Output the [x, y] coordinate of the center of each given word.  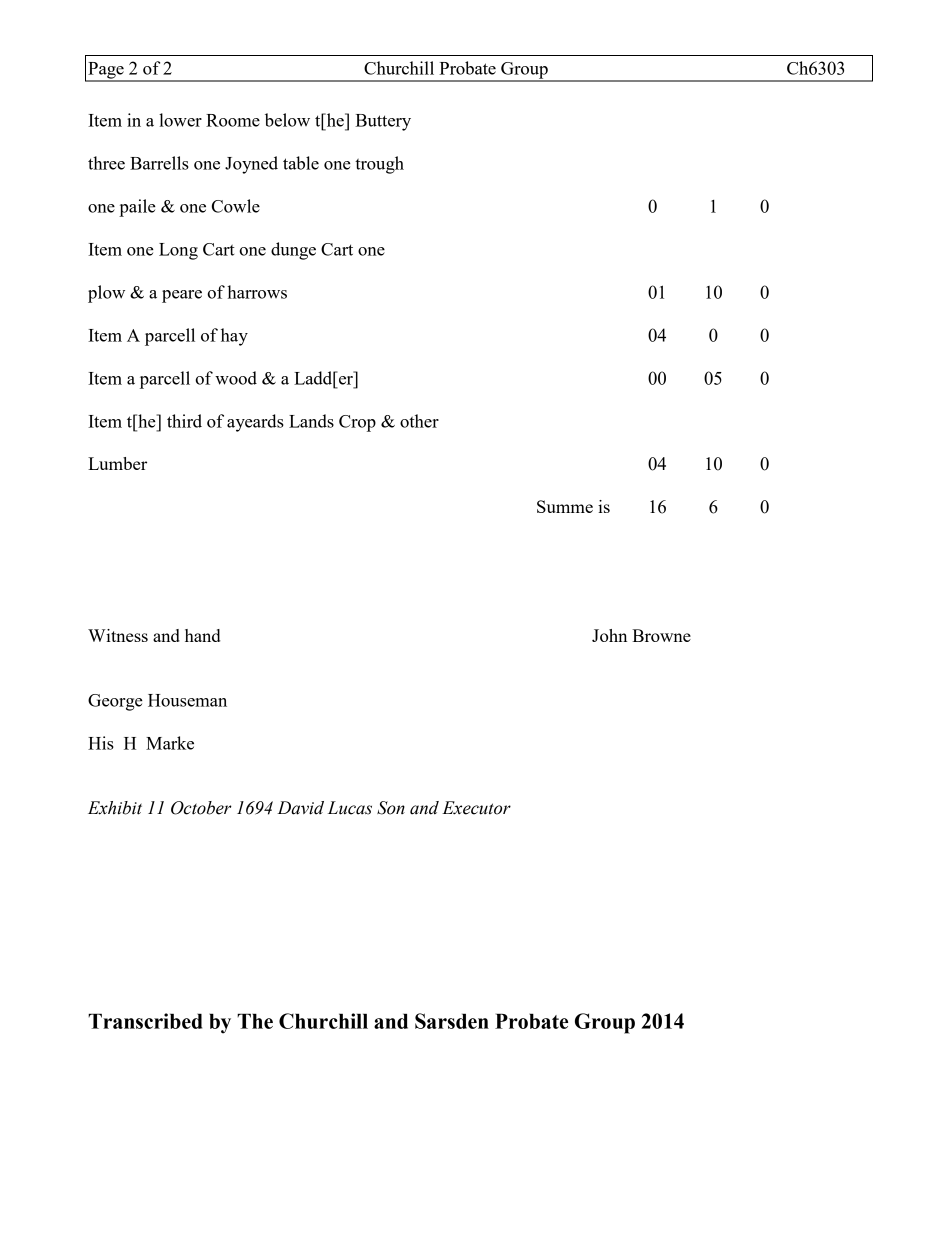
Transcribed [145, 1021]
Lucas [350, 808]
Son [391, 808]
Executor [476, 808]
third [184, 421]
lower [180, 120]
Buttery [383, 122]
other [419, 421]
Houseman [187, 700]
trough [379, 165]
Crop [357, 423]
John [609, 635]
